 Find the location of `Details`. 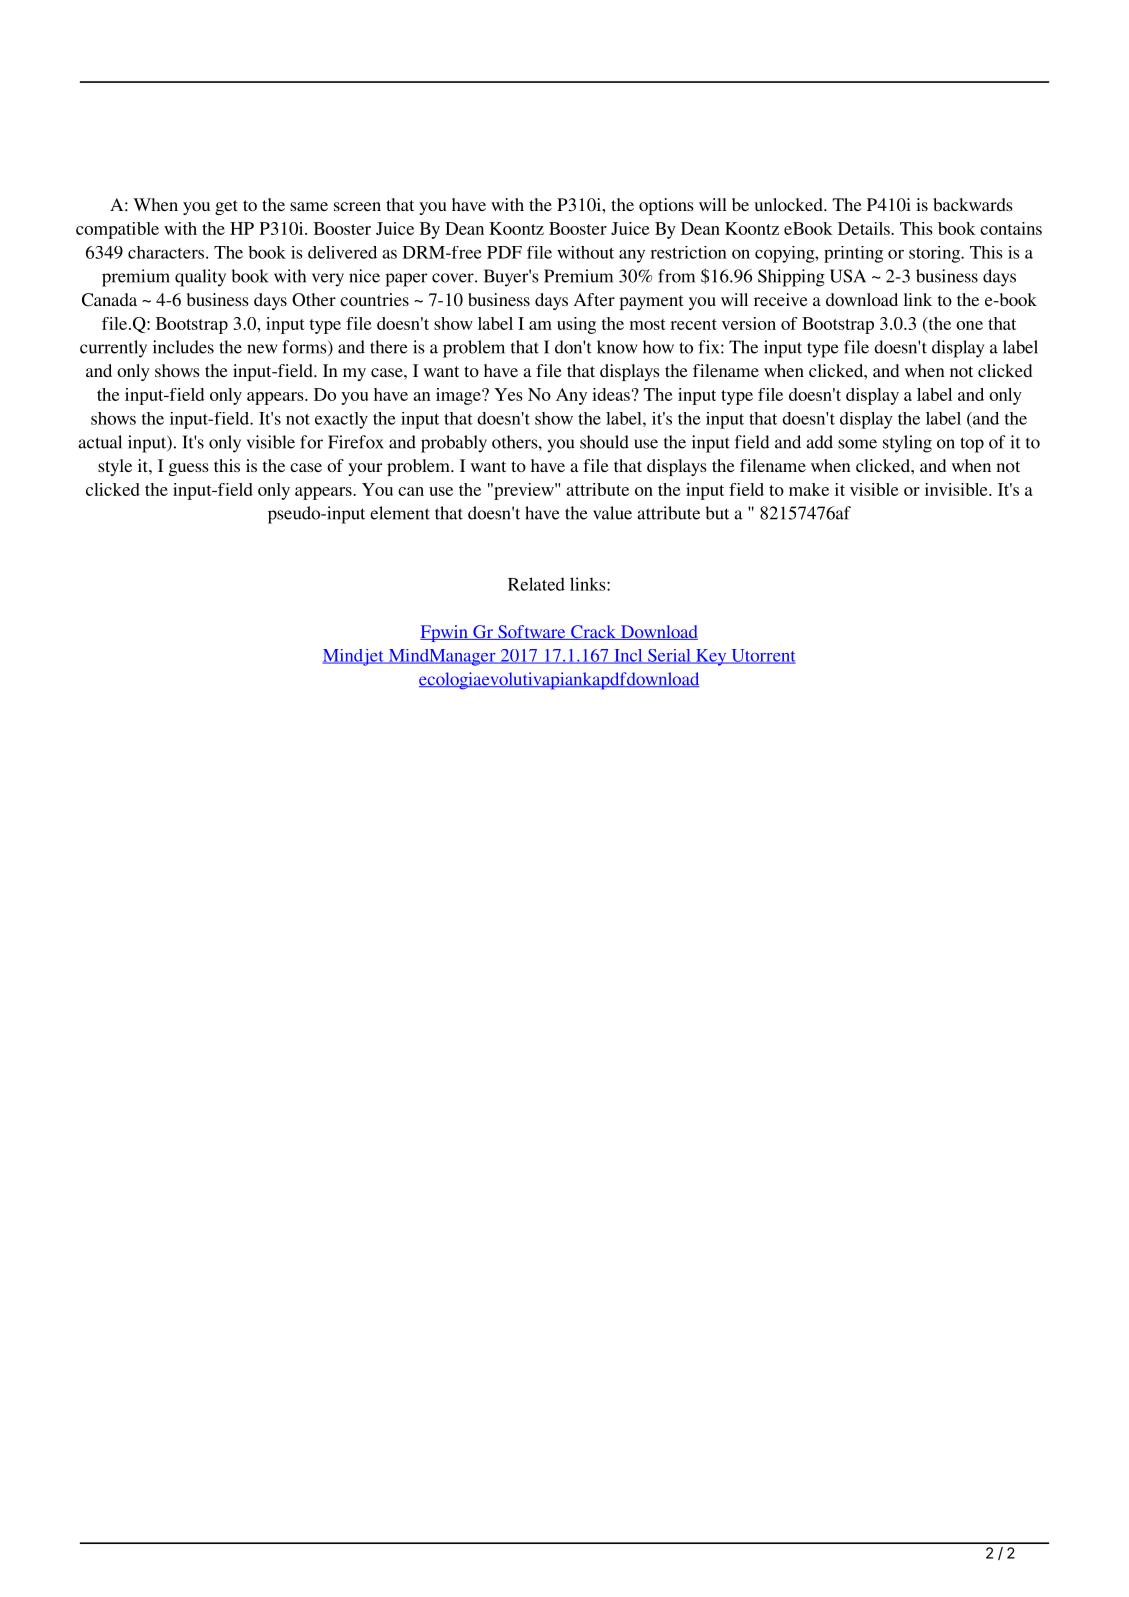

Details is located at coordinates (865, 228).
